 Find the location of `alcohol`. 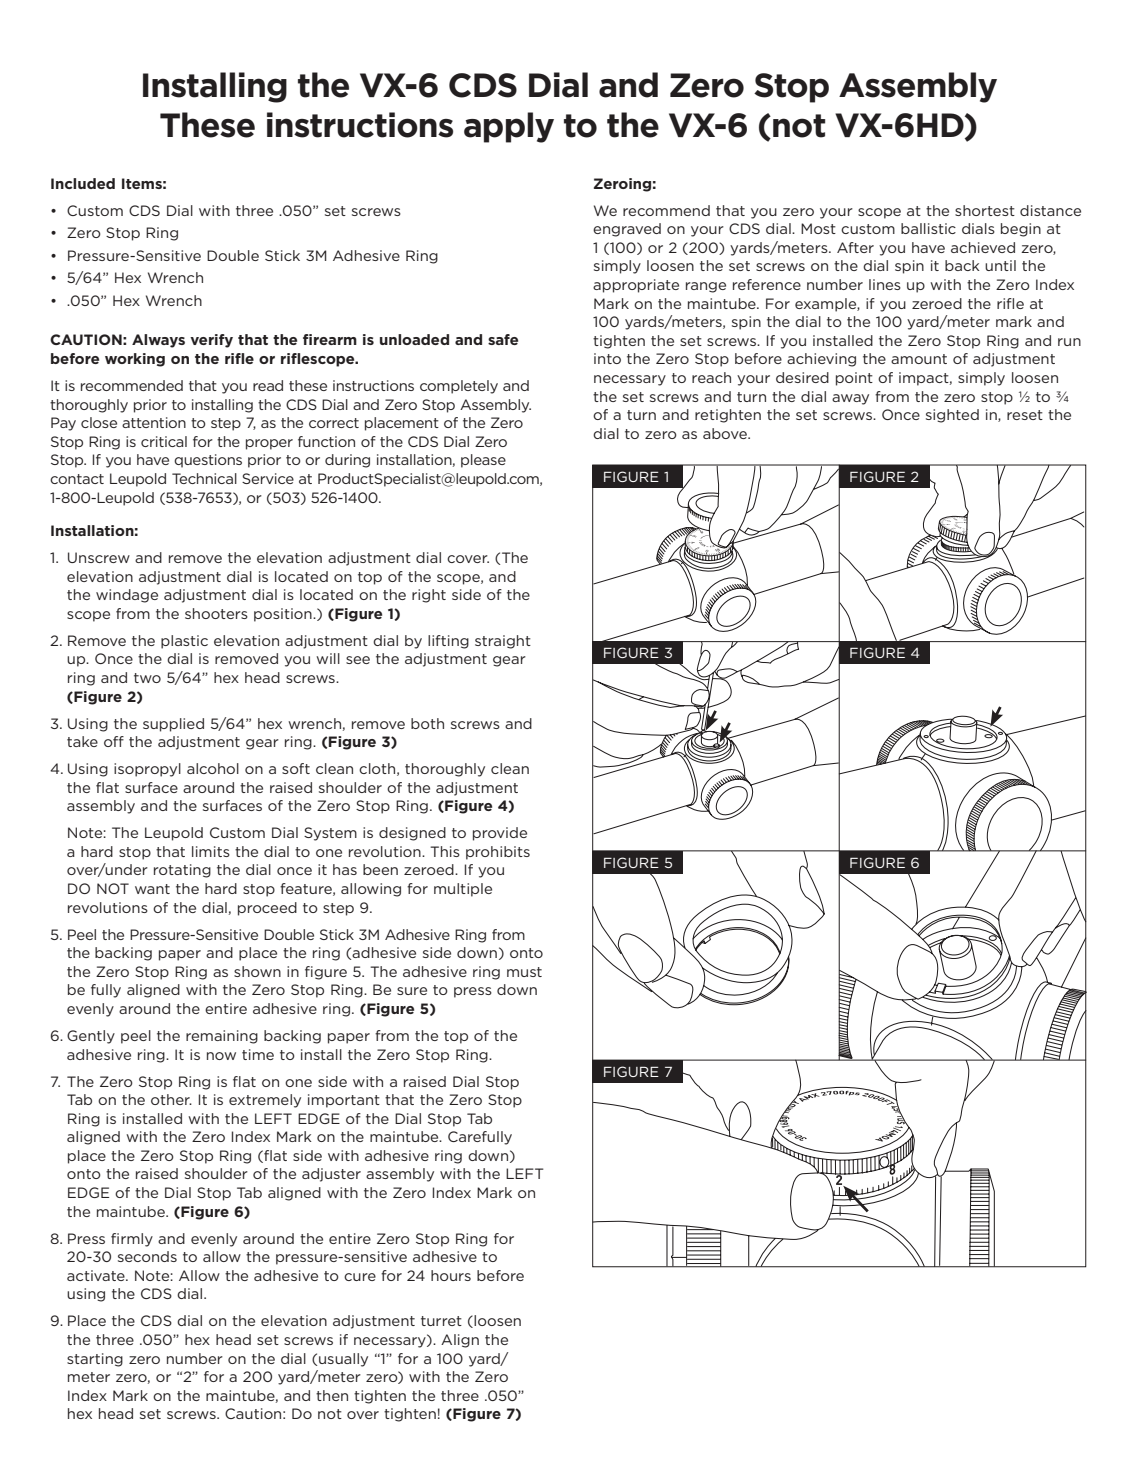

alcohol is located at coordinates (213, 768).
